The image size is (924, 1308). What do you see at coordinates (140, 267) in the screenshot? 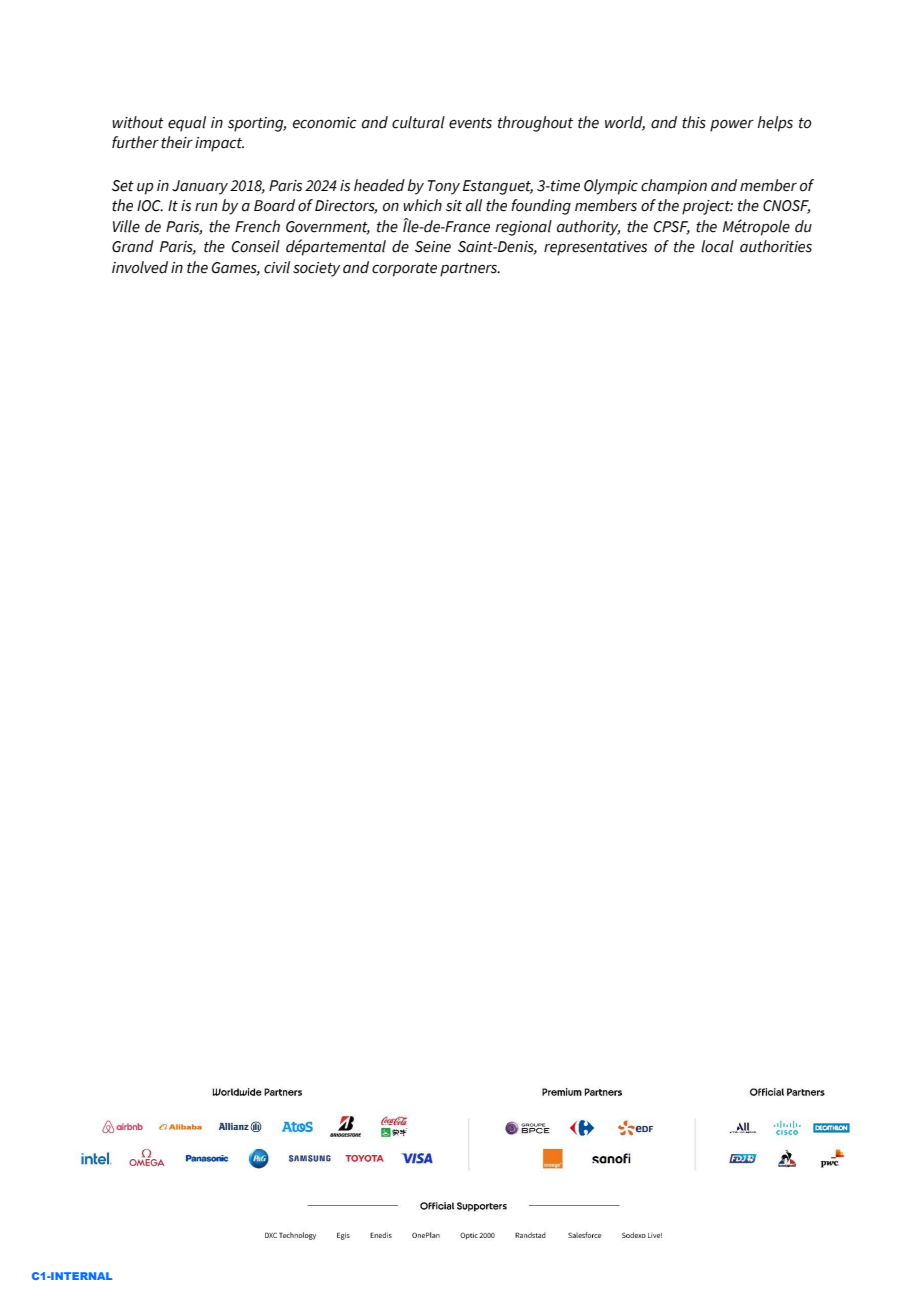
I see `involved` at bounding box center [140, 267].
